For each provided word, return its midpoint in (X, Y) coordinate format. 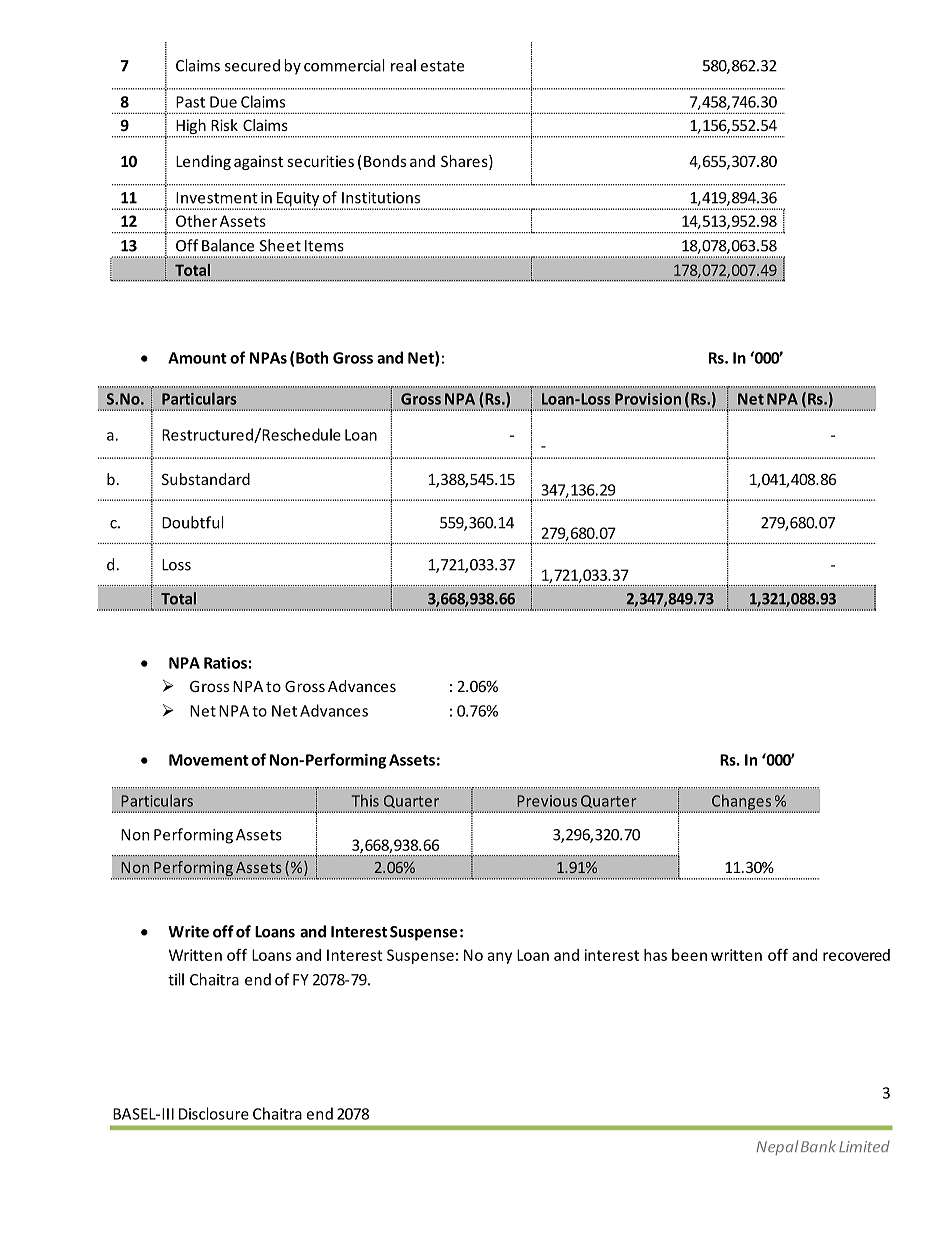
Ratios (225, 663)
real (403, 65)
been (689, 955)
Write (188, 931)
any (500, 958)
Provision (648, 399)
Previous (547, 801)
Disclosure (214, 1113)
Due (223, 102)
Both (312, 357)
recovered (856, 955)
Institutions (381, 198)
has (655, 955)
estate (442, 66)
